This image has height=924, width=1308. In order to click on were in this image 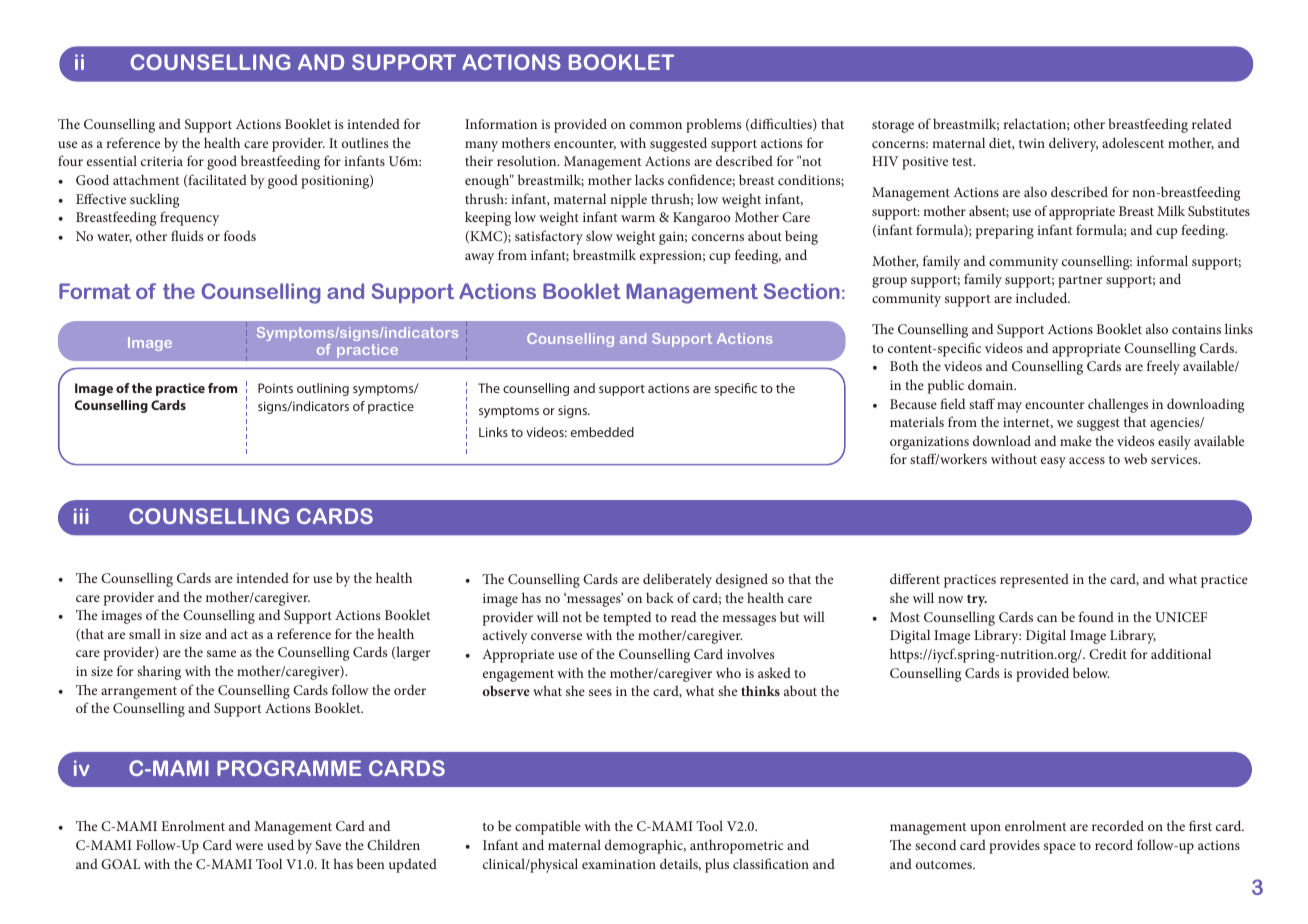, I will do `click(249, 846)`.
